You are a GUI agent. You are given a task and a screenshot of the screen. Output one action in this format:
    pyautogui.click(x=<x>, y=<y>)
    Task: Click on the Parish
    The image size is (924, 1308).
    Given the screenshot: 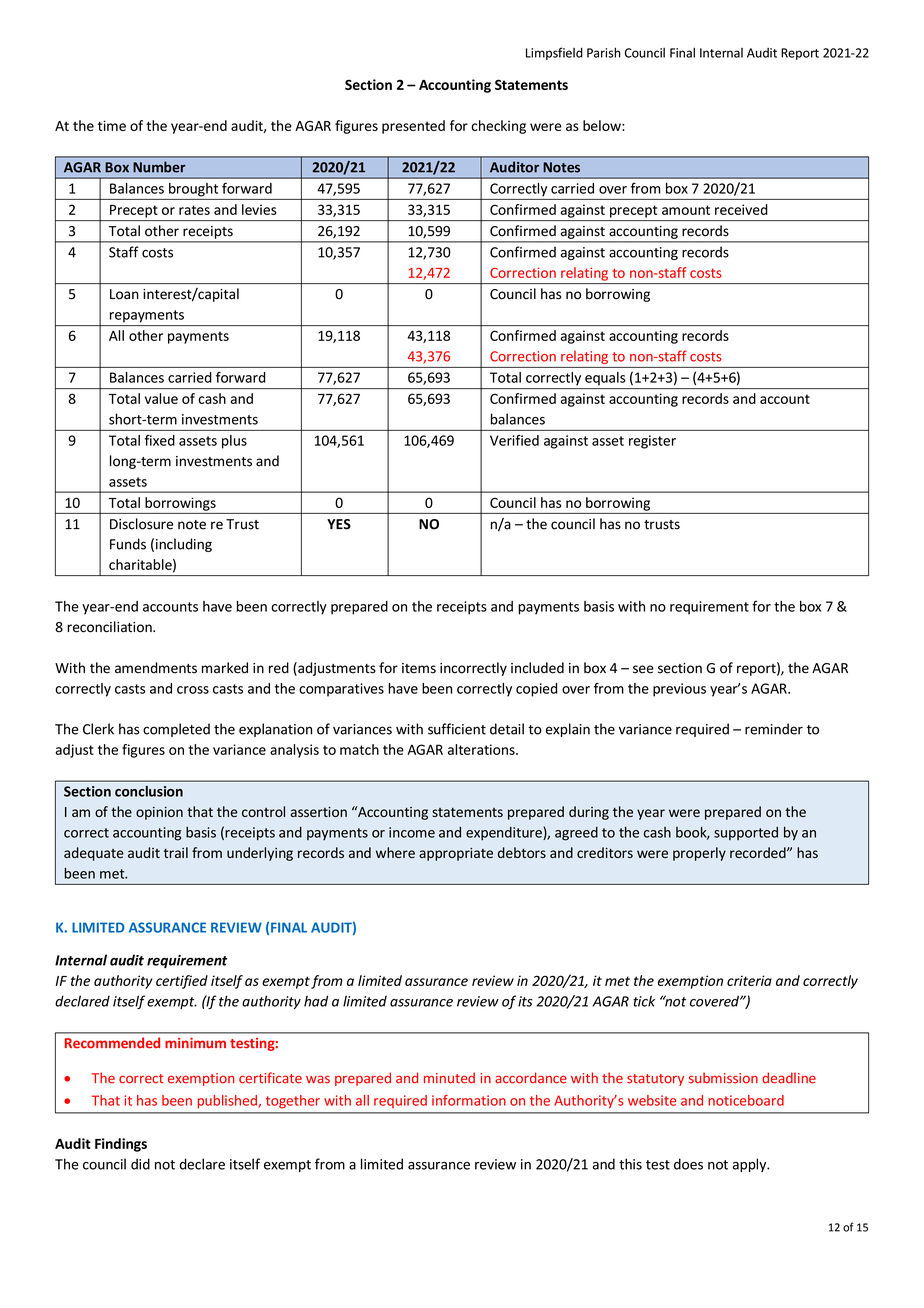 What is the action you would take?
    pyautogui.click(x=604, y=52)
